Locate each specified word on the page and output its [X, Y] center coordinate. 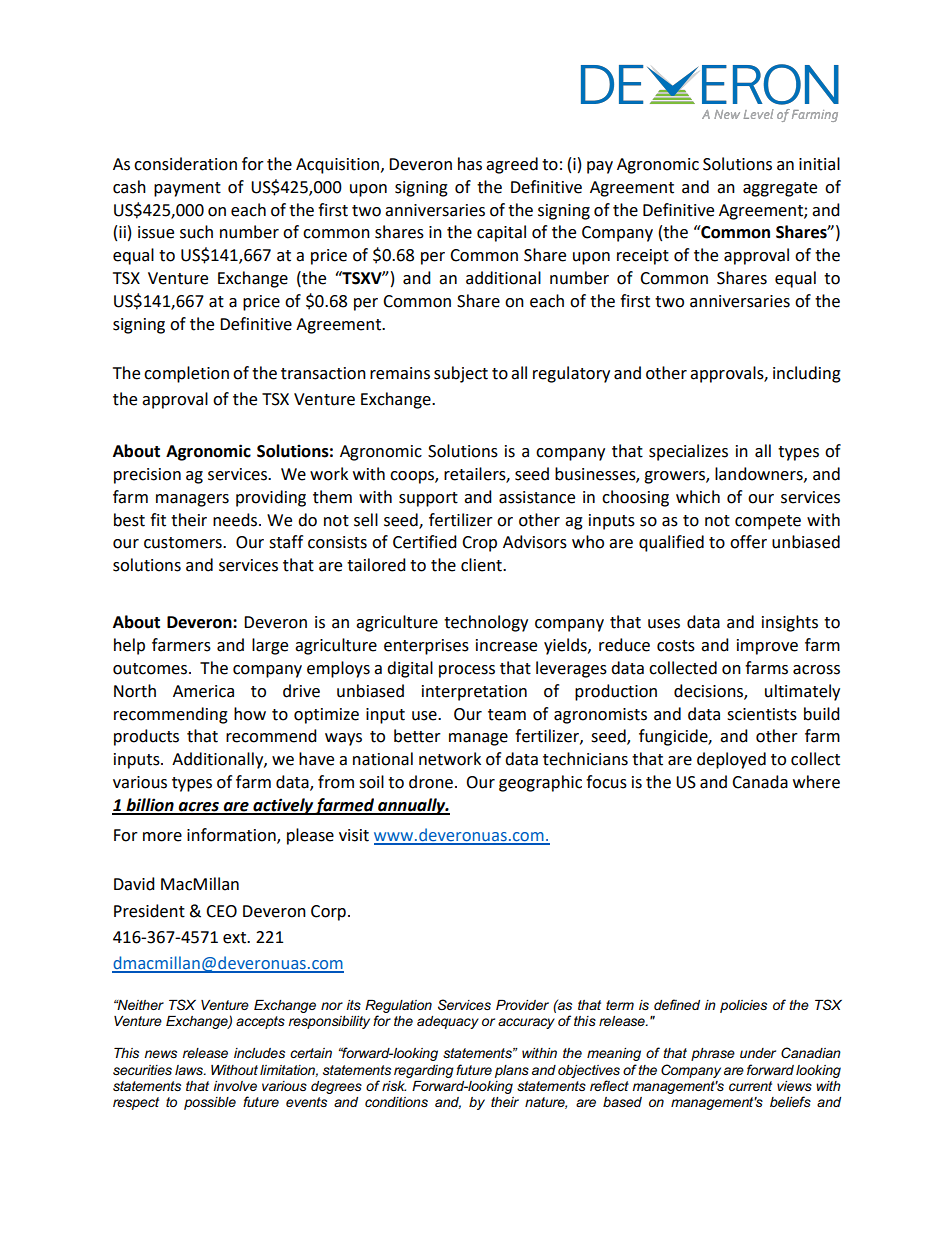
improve [767, 647]
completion [186, 374]
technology [486, 623]
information [232, 836]
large [270, 646]
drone [431, 782]
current [750, 1086]
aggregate [780, 189]
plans [512, 1071]
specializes [688, 452]
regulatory [571, 374]
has [470, 164]
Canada [760, 782]
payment [187, 189]
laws [190, 1070]
